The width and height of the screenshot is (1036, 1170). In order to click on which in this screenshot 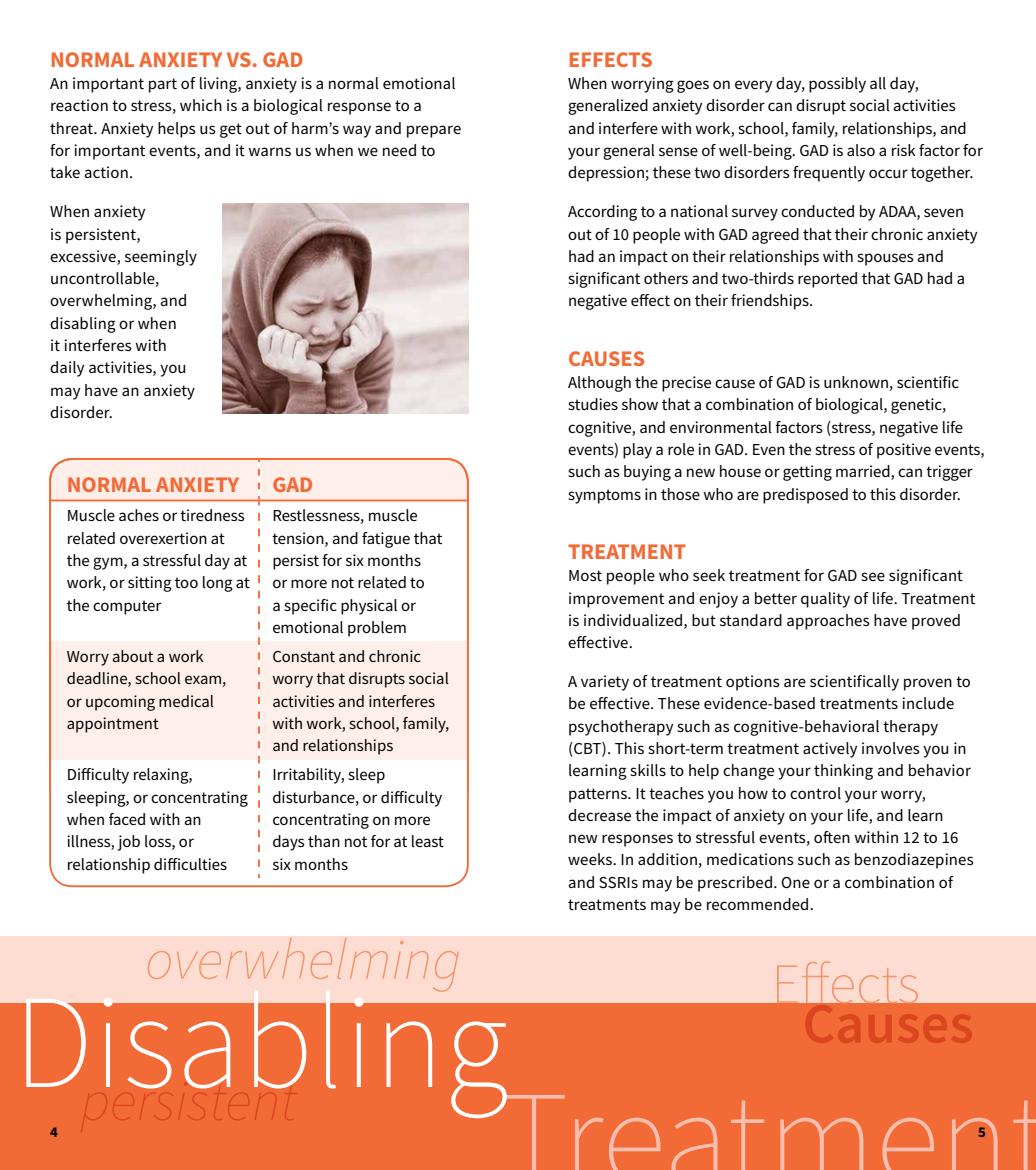, I will do `click(201, 105)`.
